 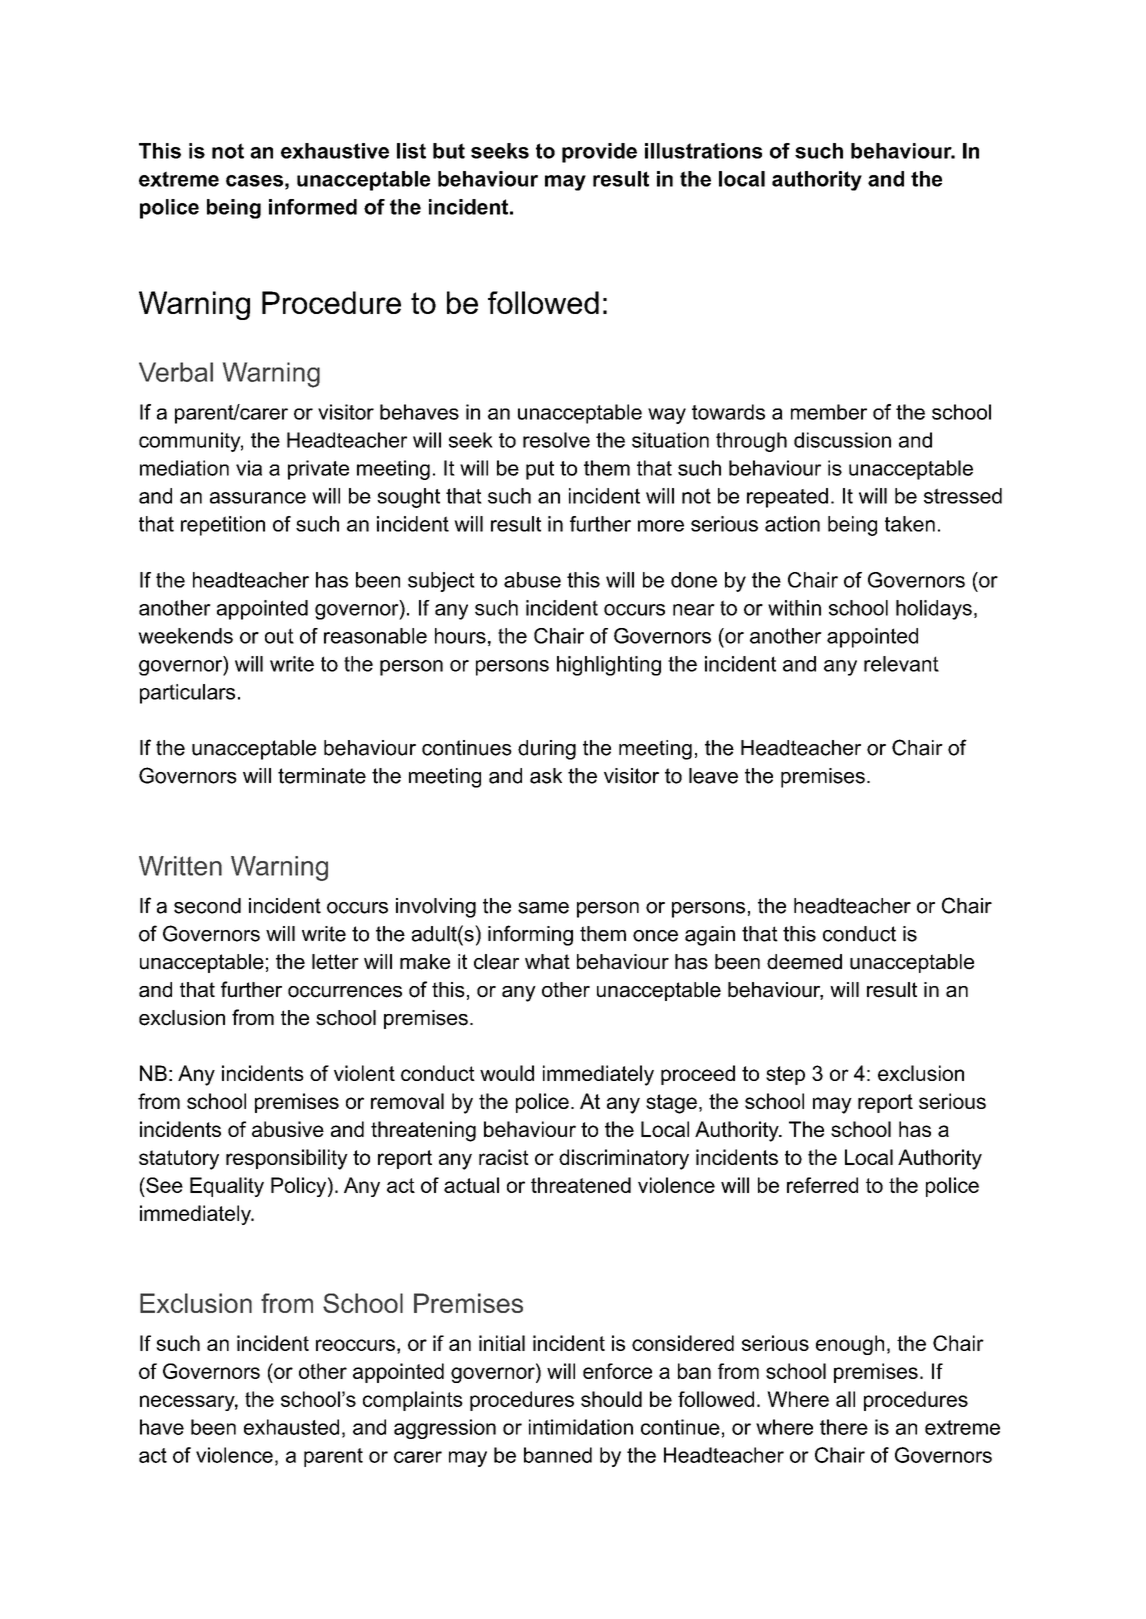 What do you see at coordinates (345, 992) in the document?
I see `occurrences` at bounding box center [345, 992].
